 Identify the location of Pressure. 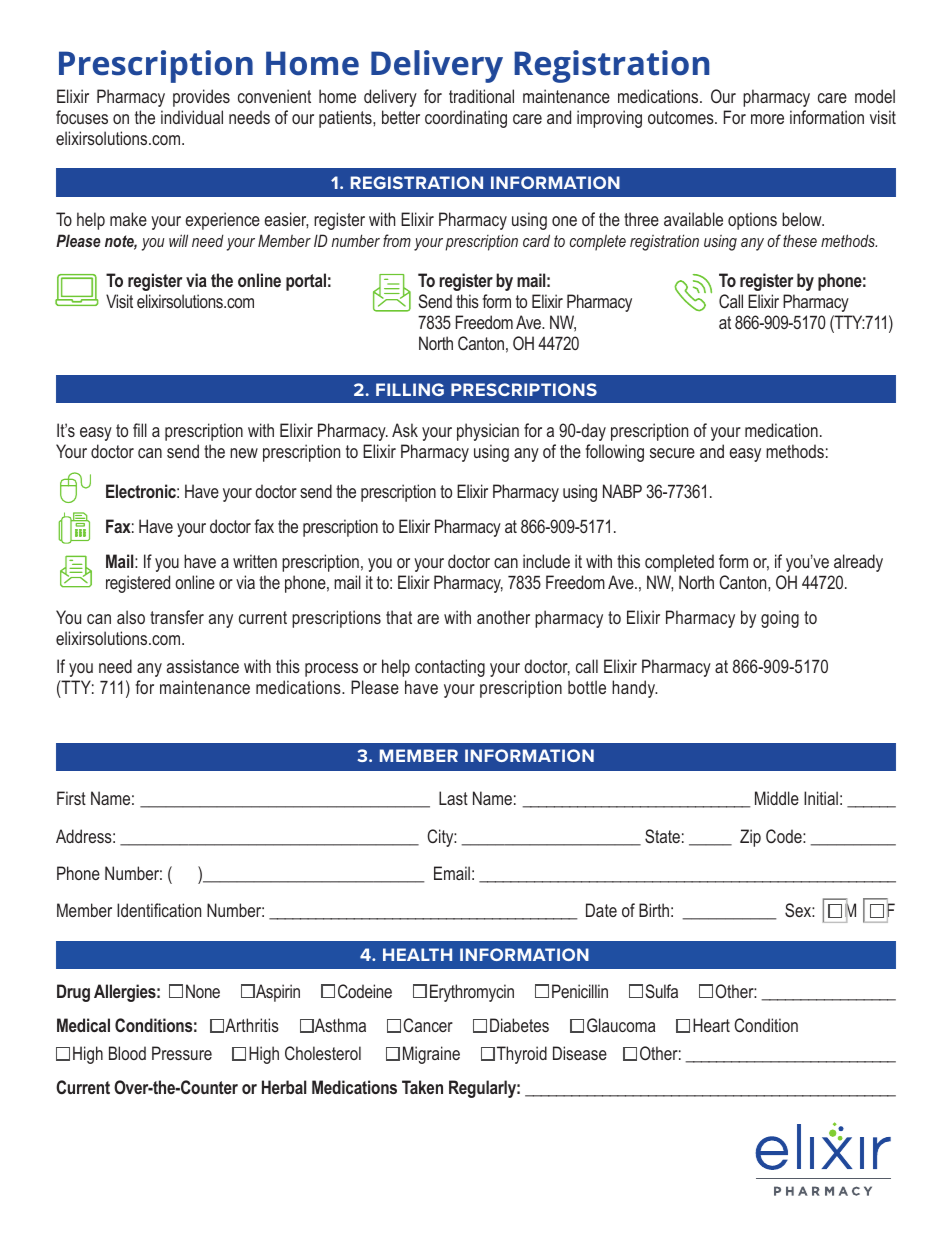
(182, 1053).
